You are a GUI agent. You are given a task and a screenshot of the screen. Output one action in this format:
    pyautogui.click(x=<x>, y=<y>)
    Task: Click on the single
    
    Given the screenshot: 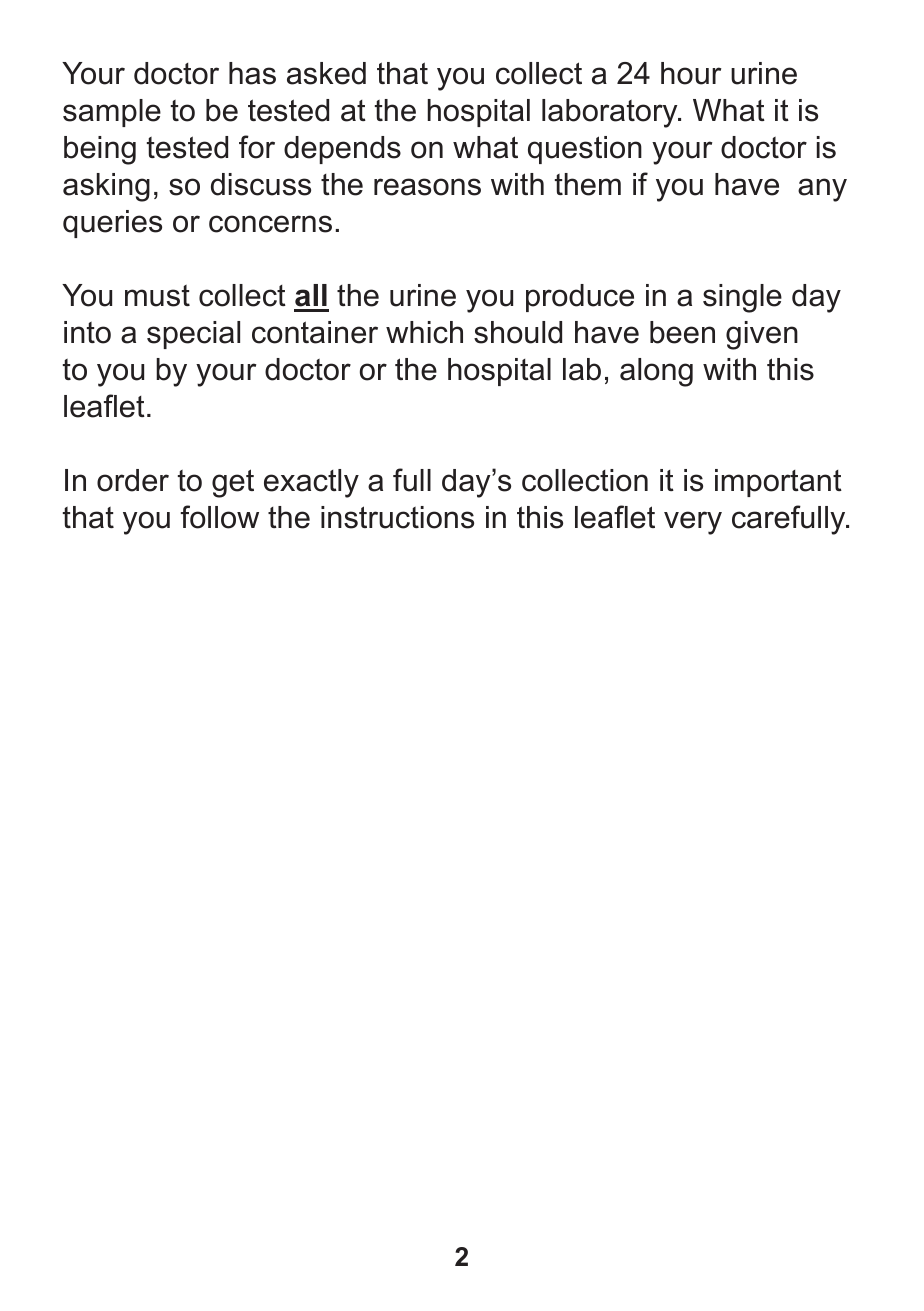 What is the action you would take?
    pyautogui.click(x=742, y=298)
